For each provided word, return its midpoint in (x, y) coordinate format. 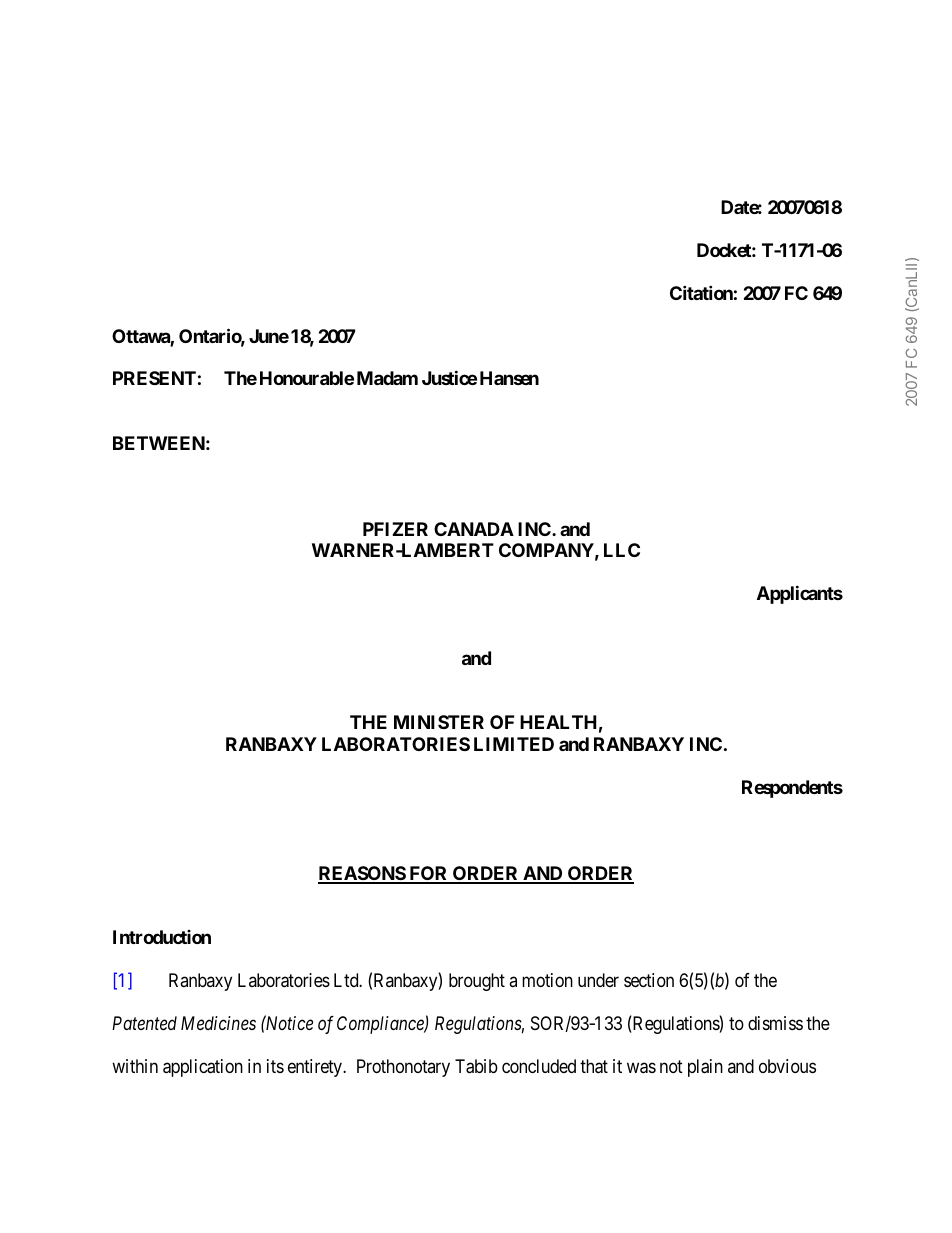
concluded (539, 1066)
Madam (387, 378)
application (203, 1068)
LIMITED (514, 744)
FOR (429, 874)
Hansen (509, 378)
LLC (622, 550)
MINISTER (439, 722)
